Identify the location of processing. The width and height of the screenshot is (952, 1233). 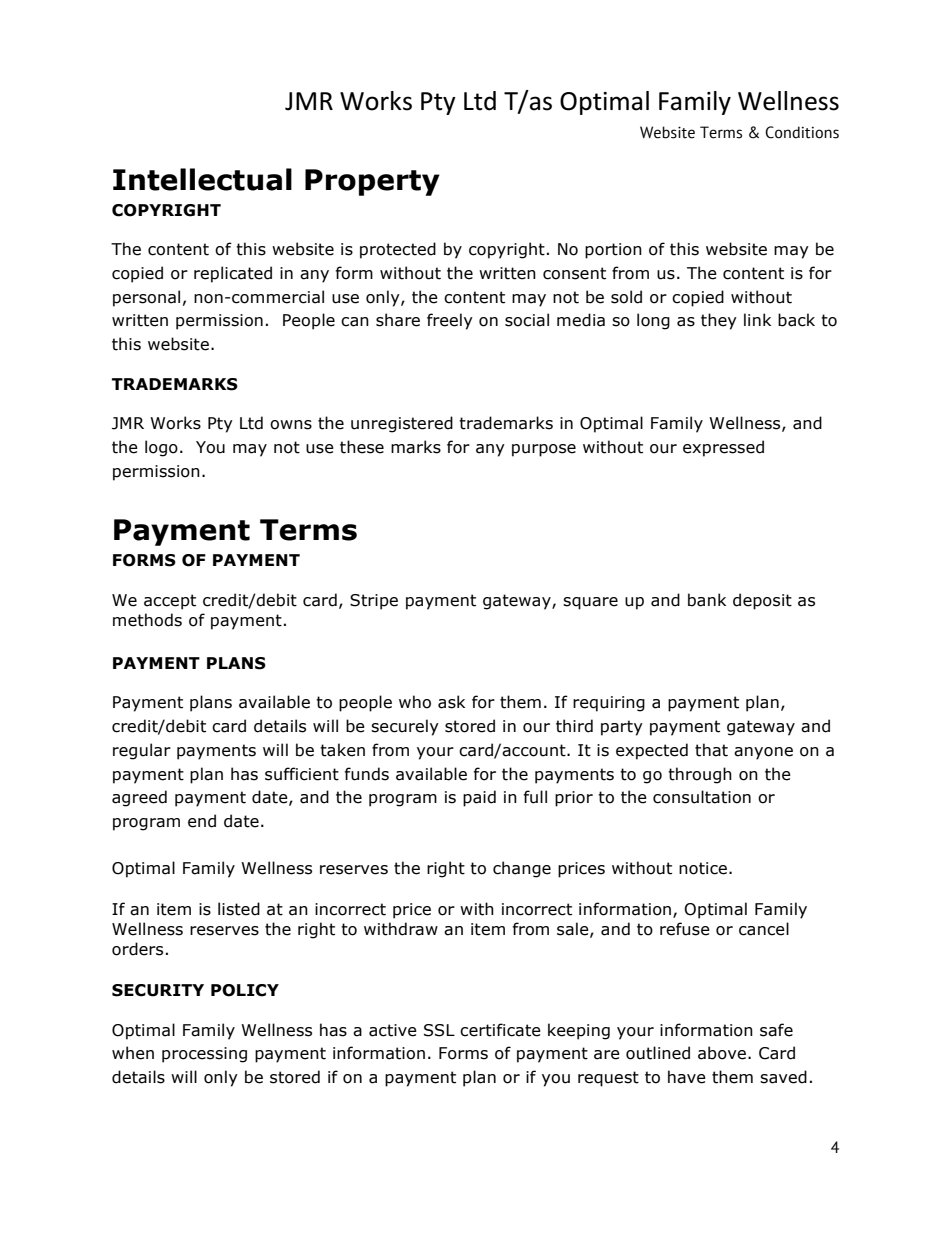
(204, 1055).
